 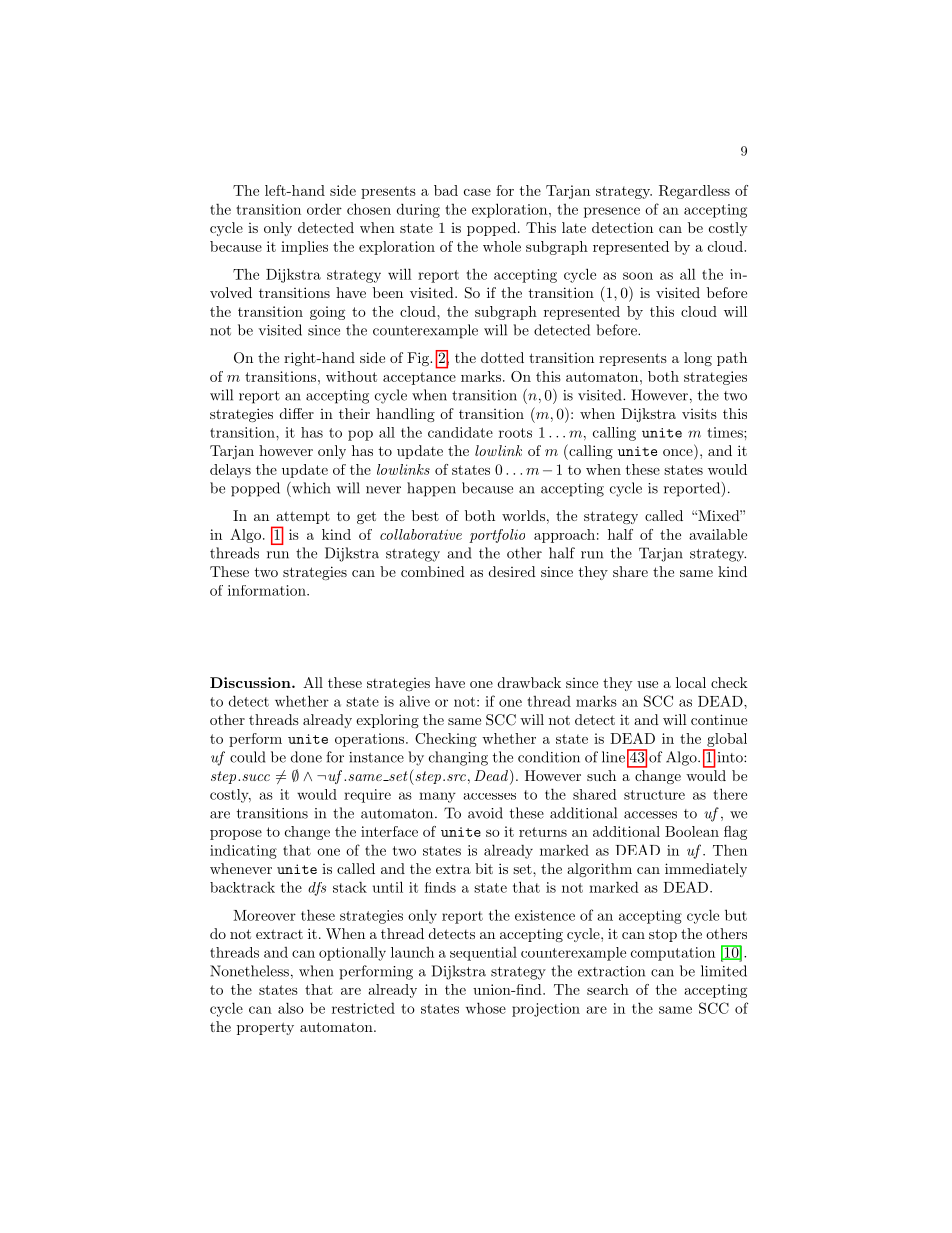 I want to click on also, so click(x=291, y=1008).
